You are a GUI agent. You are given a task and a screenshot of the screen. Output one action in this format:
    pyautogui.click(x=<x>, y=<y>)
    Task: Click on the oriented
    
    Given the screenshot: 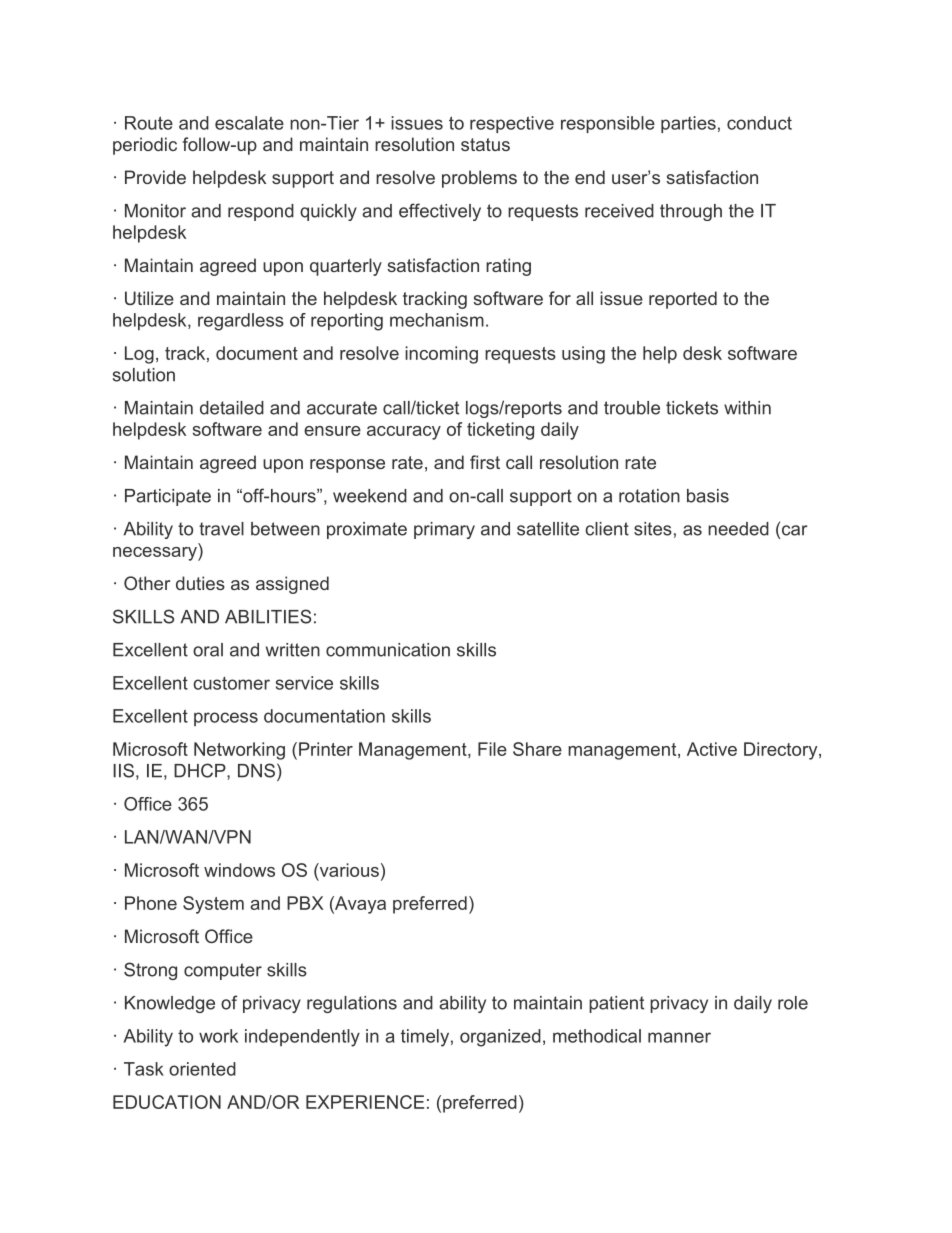 What is the action you would take?
    pyautogui.click(x=202, y=1069)
